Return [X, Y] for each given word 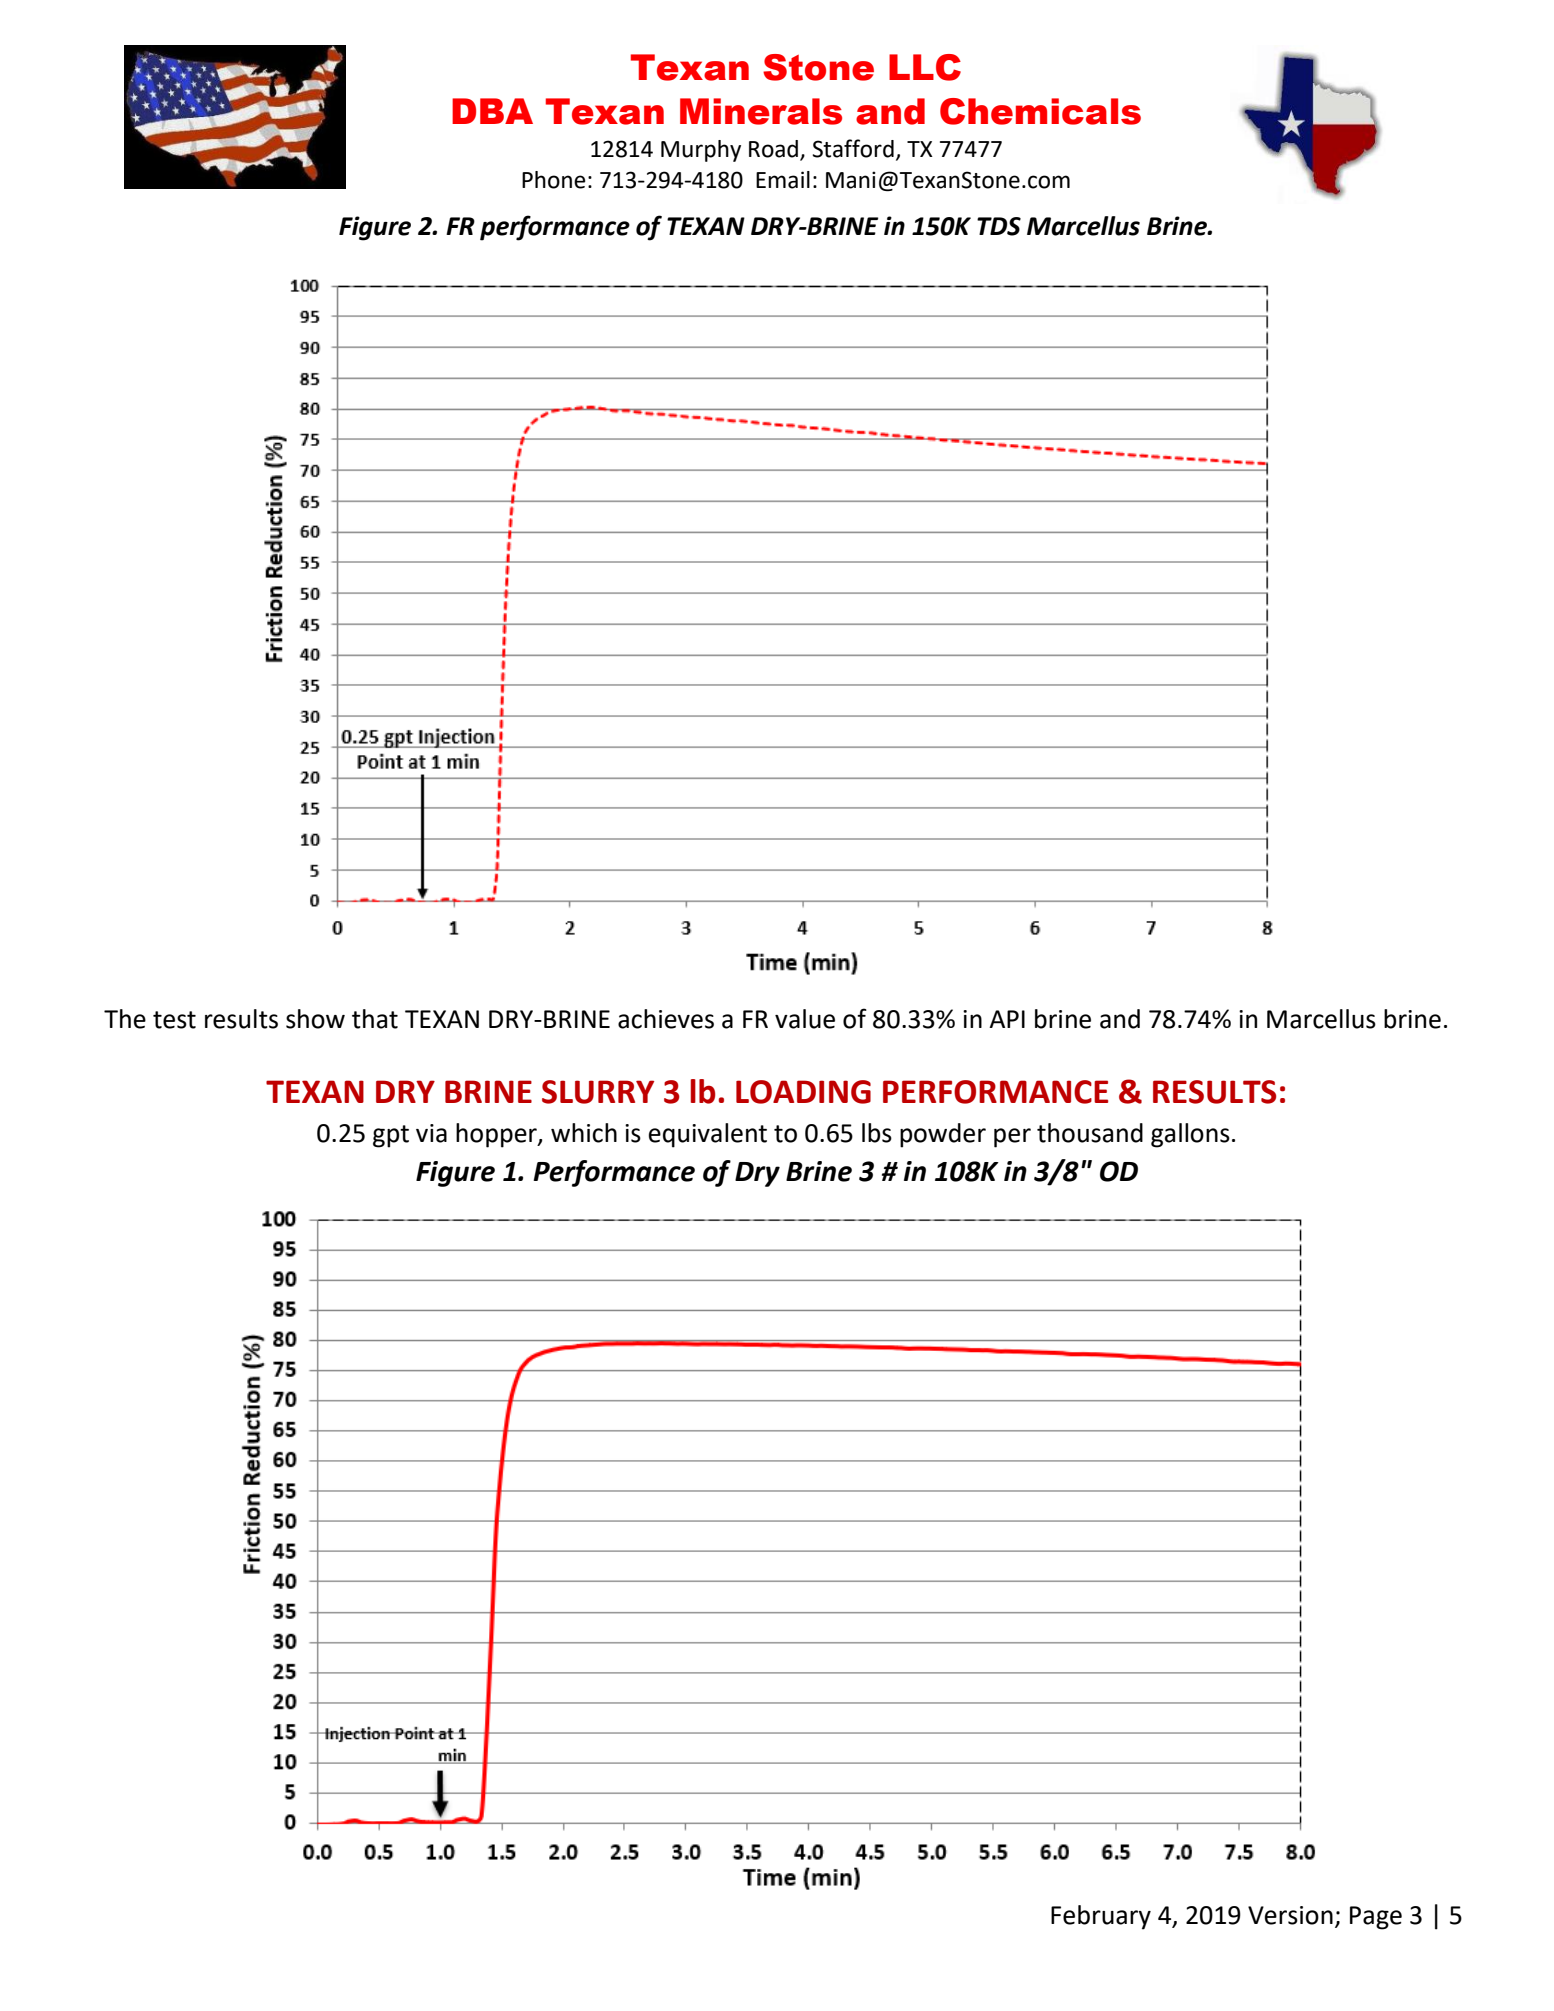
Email [783, 180]
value [805, 1019]
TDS [999, 226]
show [315, 1019]
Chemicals [1040, 111]
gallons [1190, 1135]
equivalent [708, 1135]
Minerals [761, 111]
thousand [1090, 1133]
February [1101, 1917]
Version [1290, 1915]
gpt [391, 1136]
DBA [492, 111]
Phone [554, 180]
